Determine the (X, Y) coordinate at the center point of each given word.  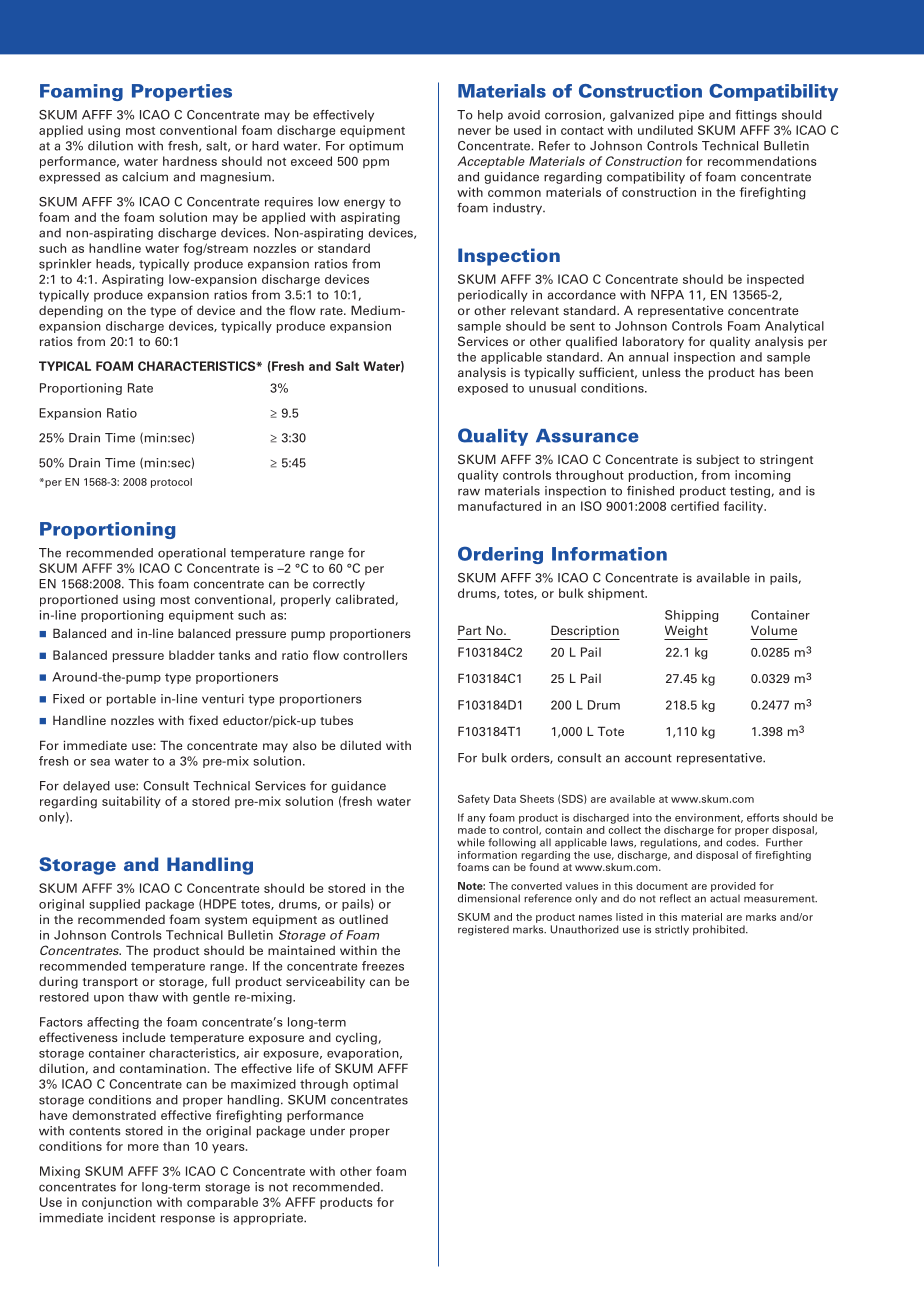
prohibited (720, 930)
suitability (131, 802)
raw (469, 492)
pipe (691, 116)
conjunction (117, 1203)
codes (742, 842)
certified (695, 506)
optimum (376, 147)
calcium (145, 177)
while (471, 842)
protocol (171, 483)
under (327, 1131)
